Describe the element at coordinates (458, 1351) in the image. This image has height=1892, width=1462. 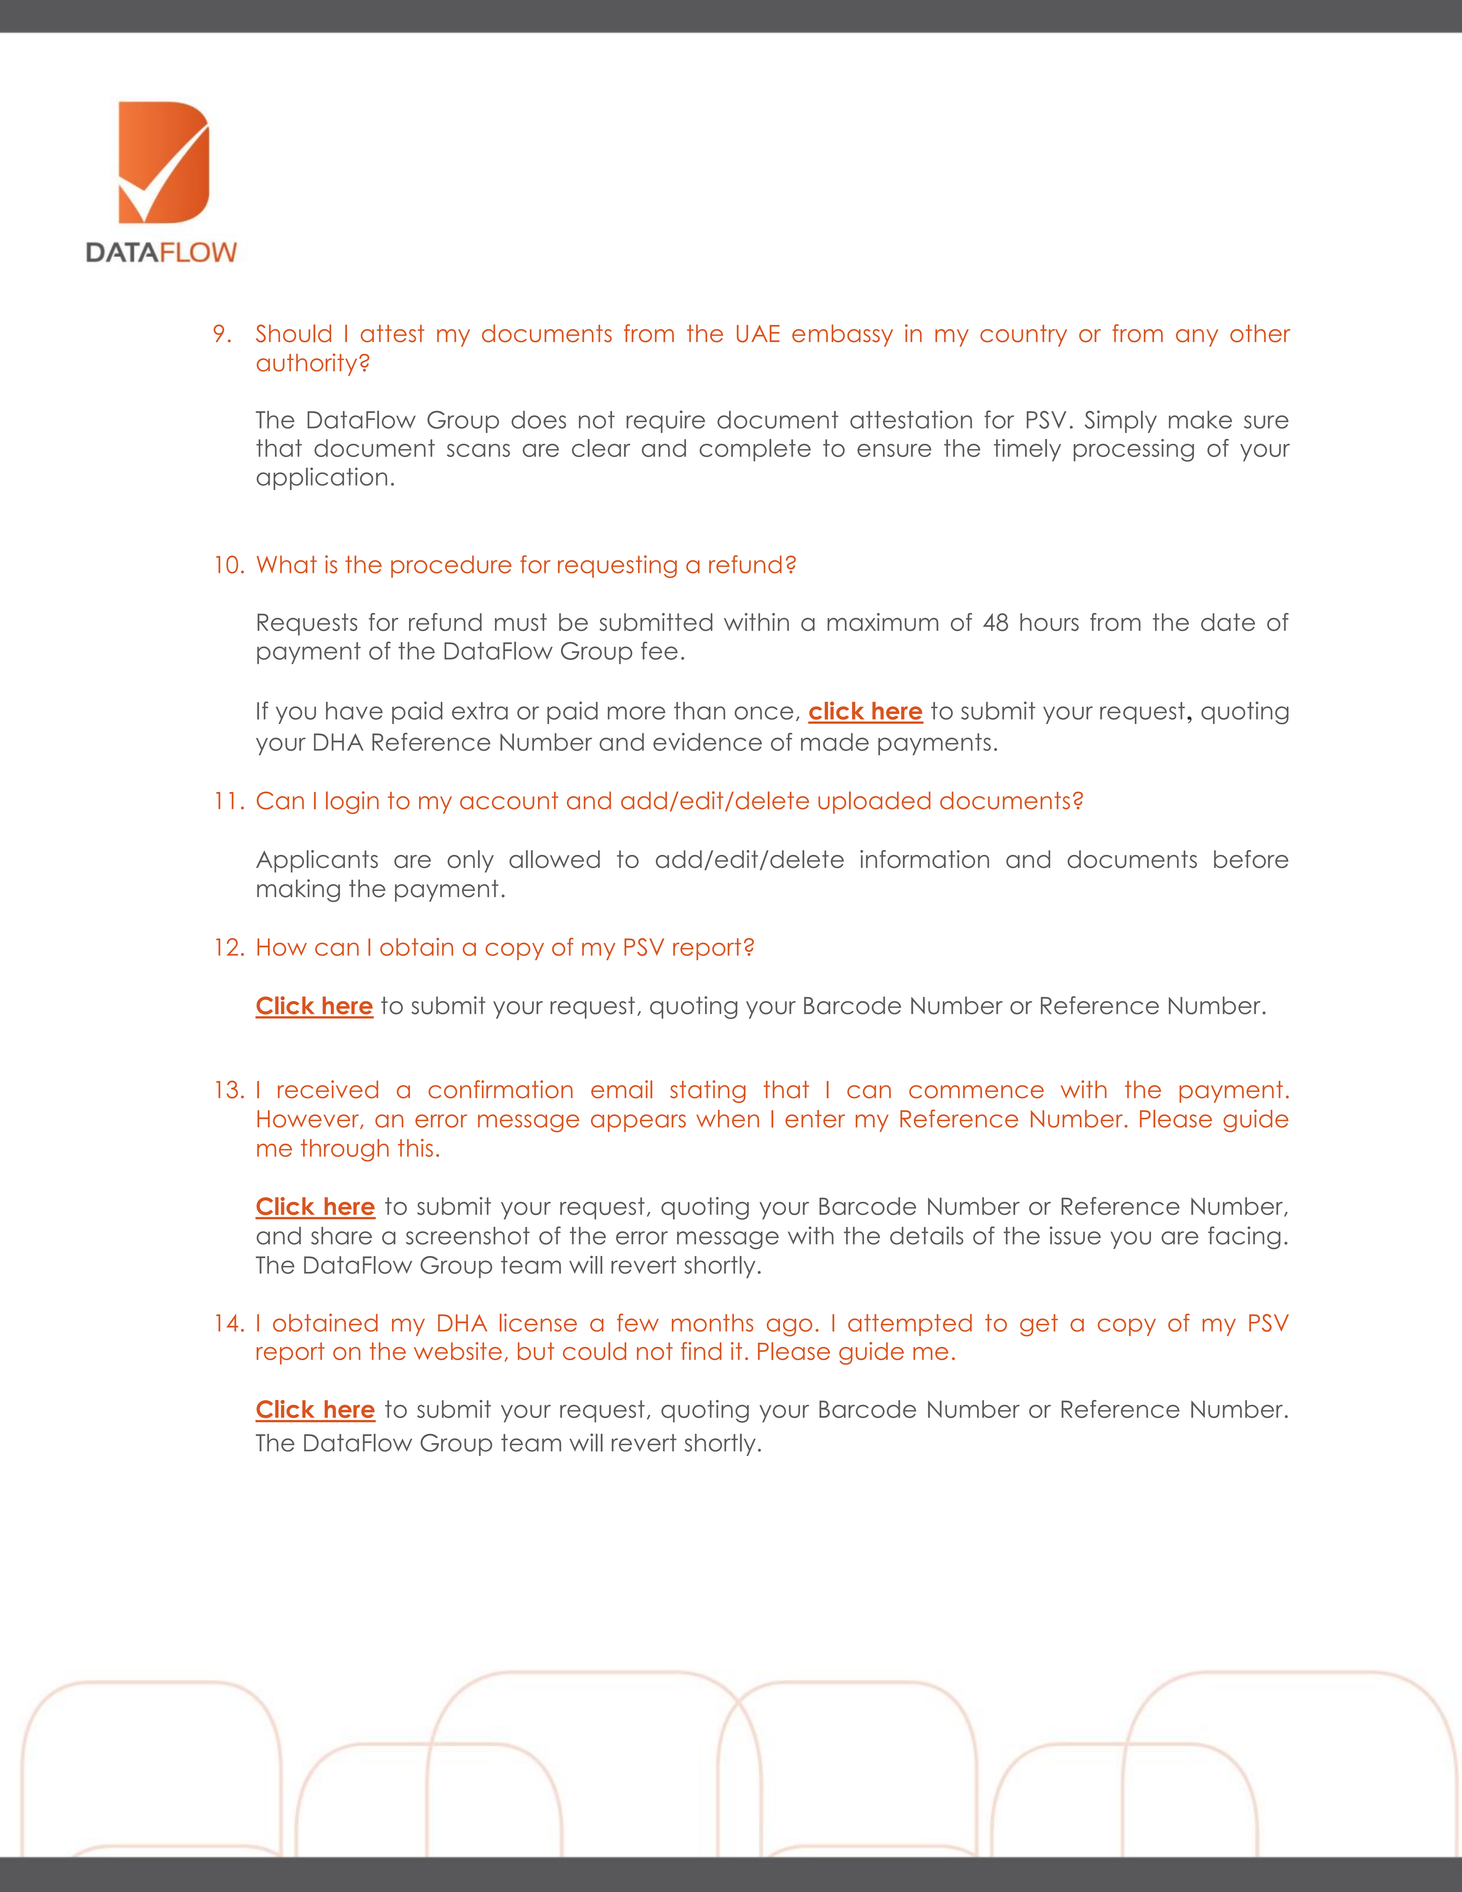
I see `website` at that location.
